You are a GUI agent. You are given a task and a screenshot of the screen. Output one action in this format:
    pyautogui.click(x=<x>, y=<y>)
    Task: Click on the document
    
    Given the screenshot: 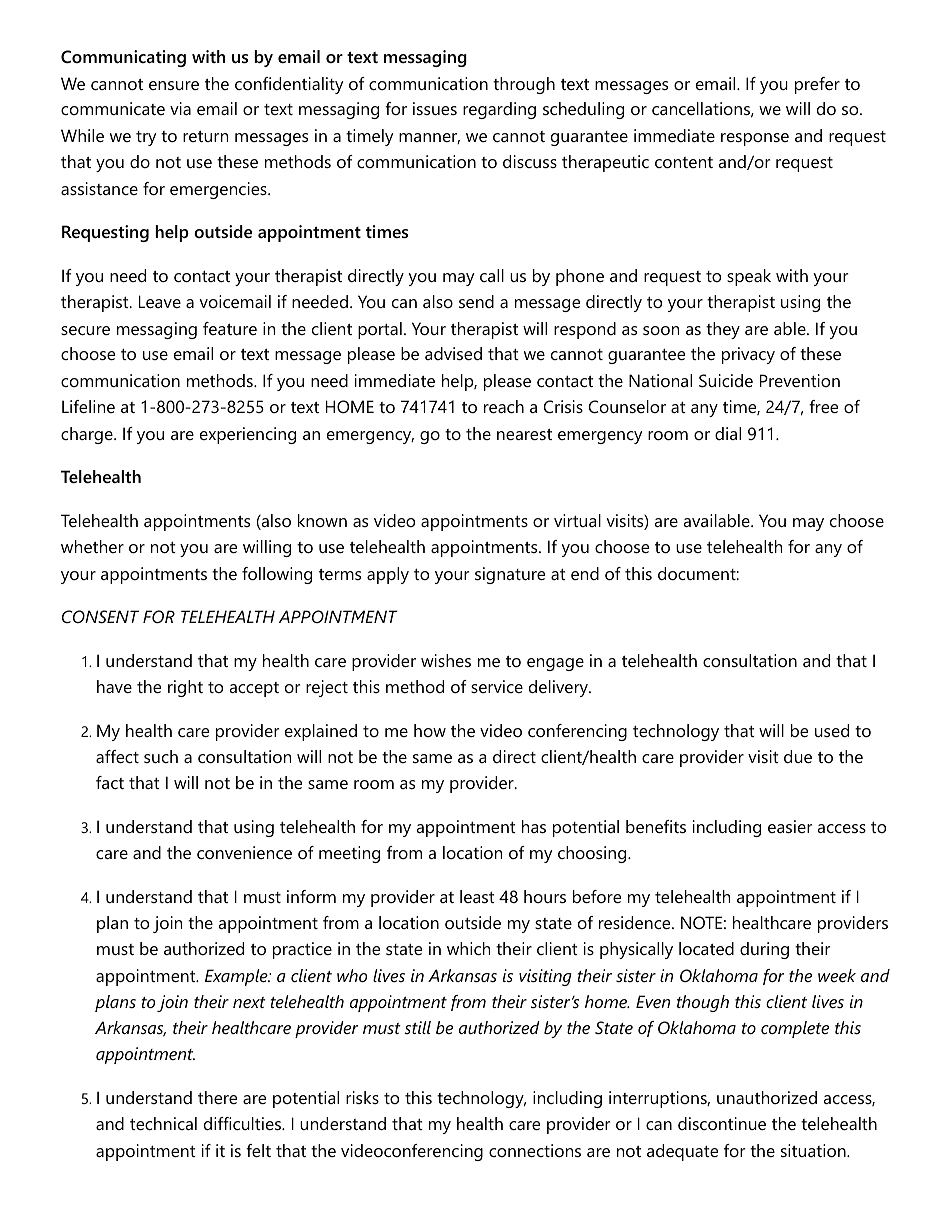 What is the action you would take?
    pyautogui.click(x=697, y=573)
